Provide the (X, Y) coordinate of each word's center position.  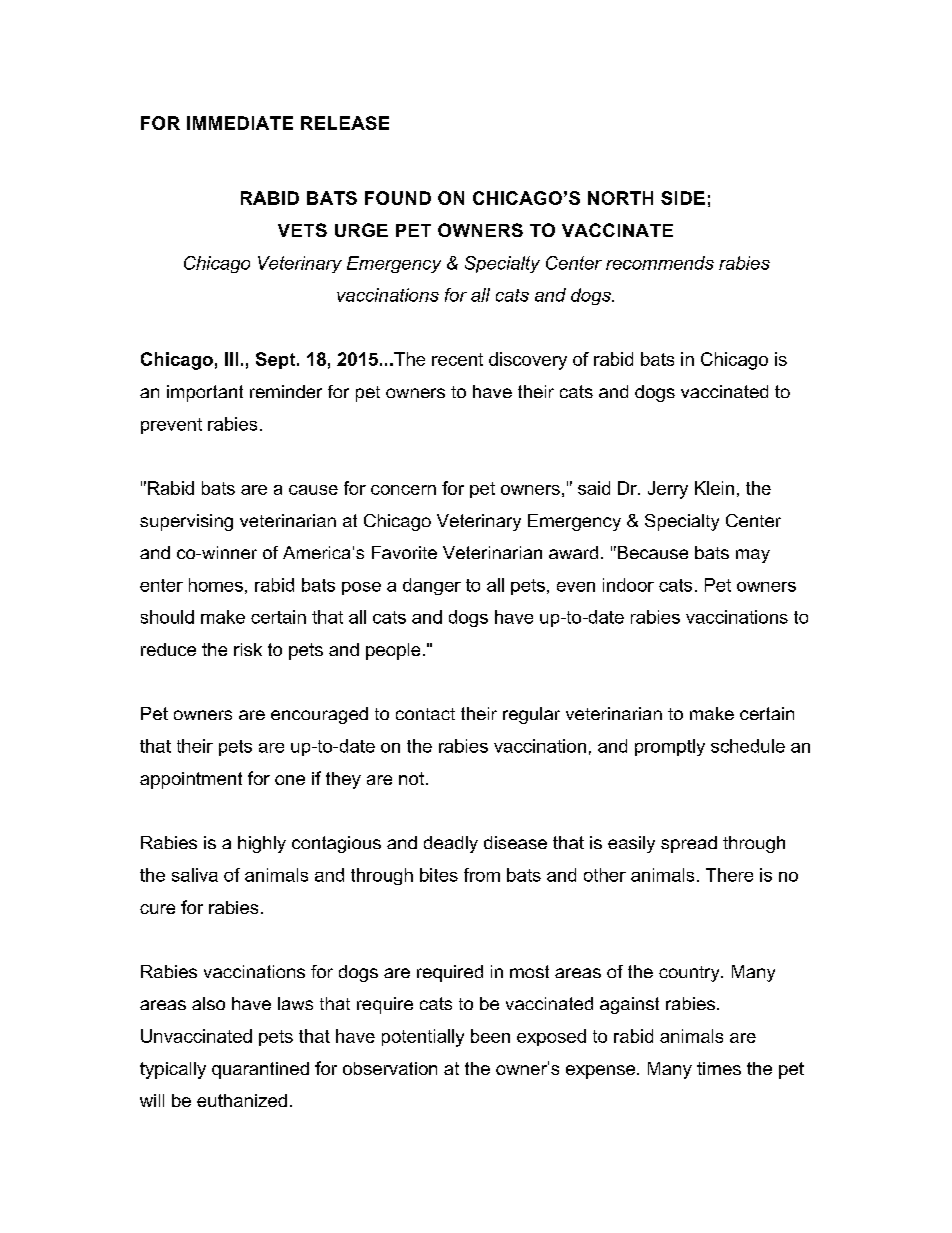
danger (432, 586)
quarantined (260, 1070)
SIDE (683, 198)
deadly (451, 844)
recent (457, 359)
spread (689, 844)
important (205, 393)
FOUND (398, 198)
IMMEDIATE (240, 123)
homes (216, 585)
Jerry (668, 490)
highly (262, 844)
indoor (628, 585)
